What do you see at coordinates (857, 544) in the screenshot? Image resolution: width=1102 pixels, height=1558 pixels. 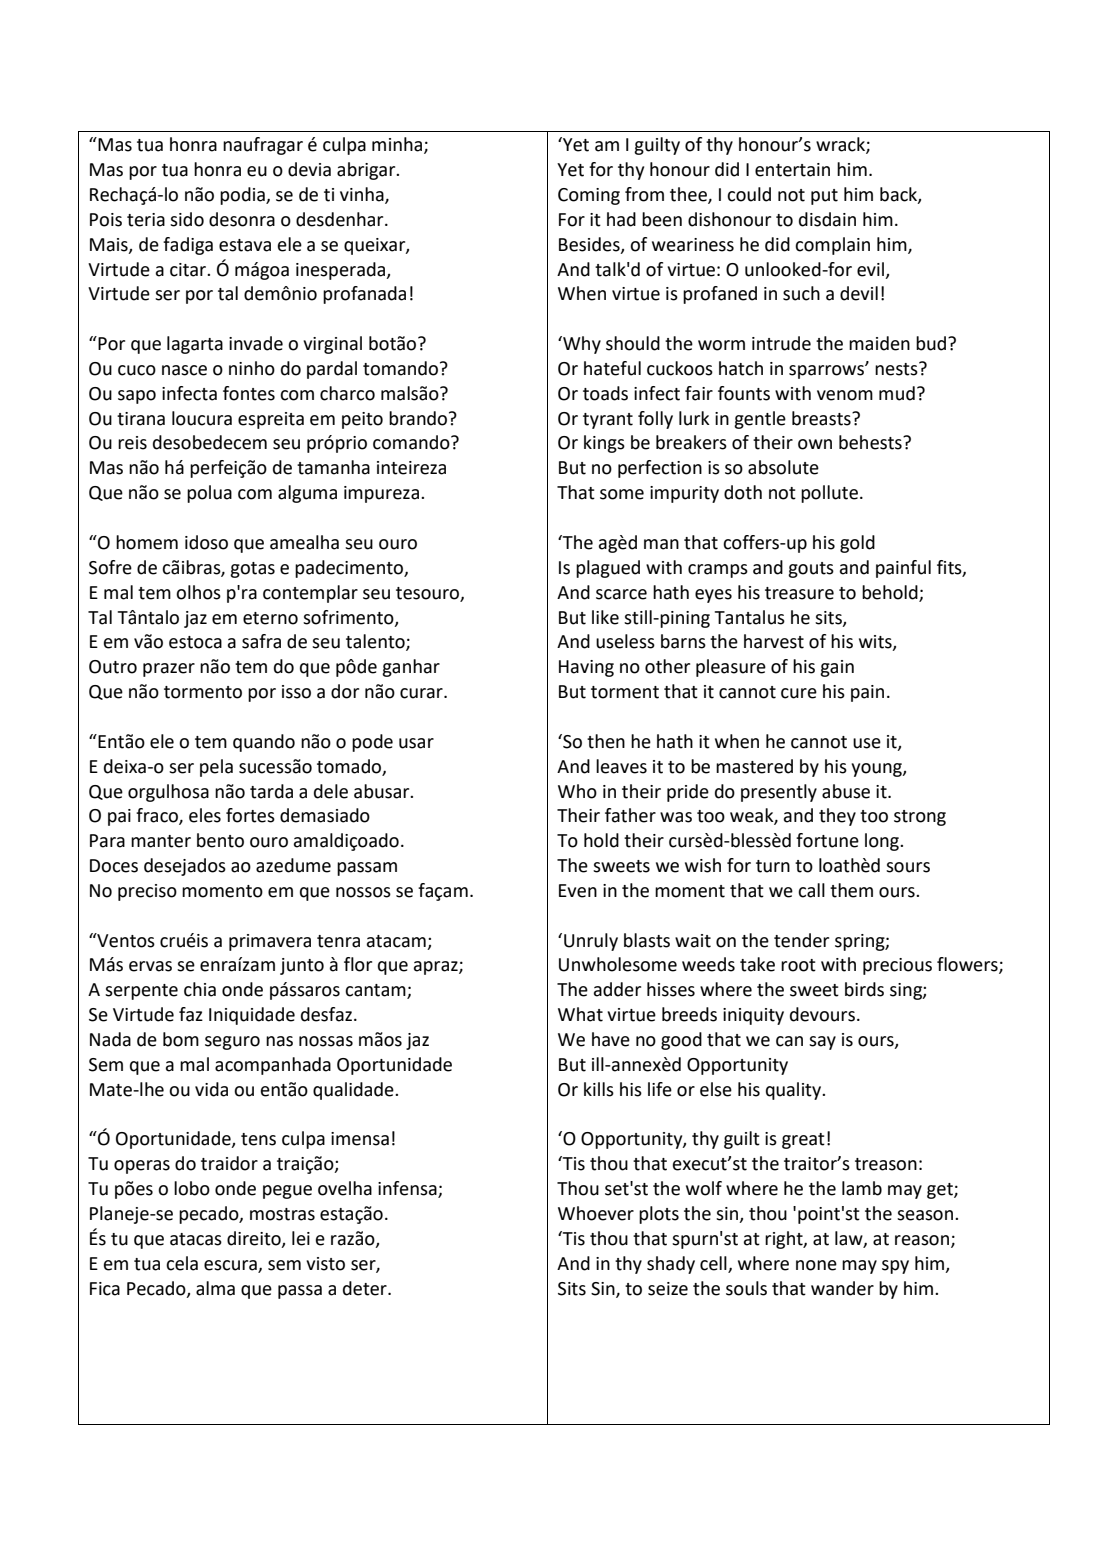 I see `gold` at bounding box center [857, 544].
